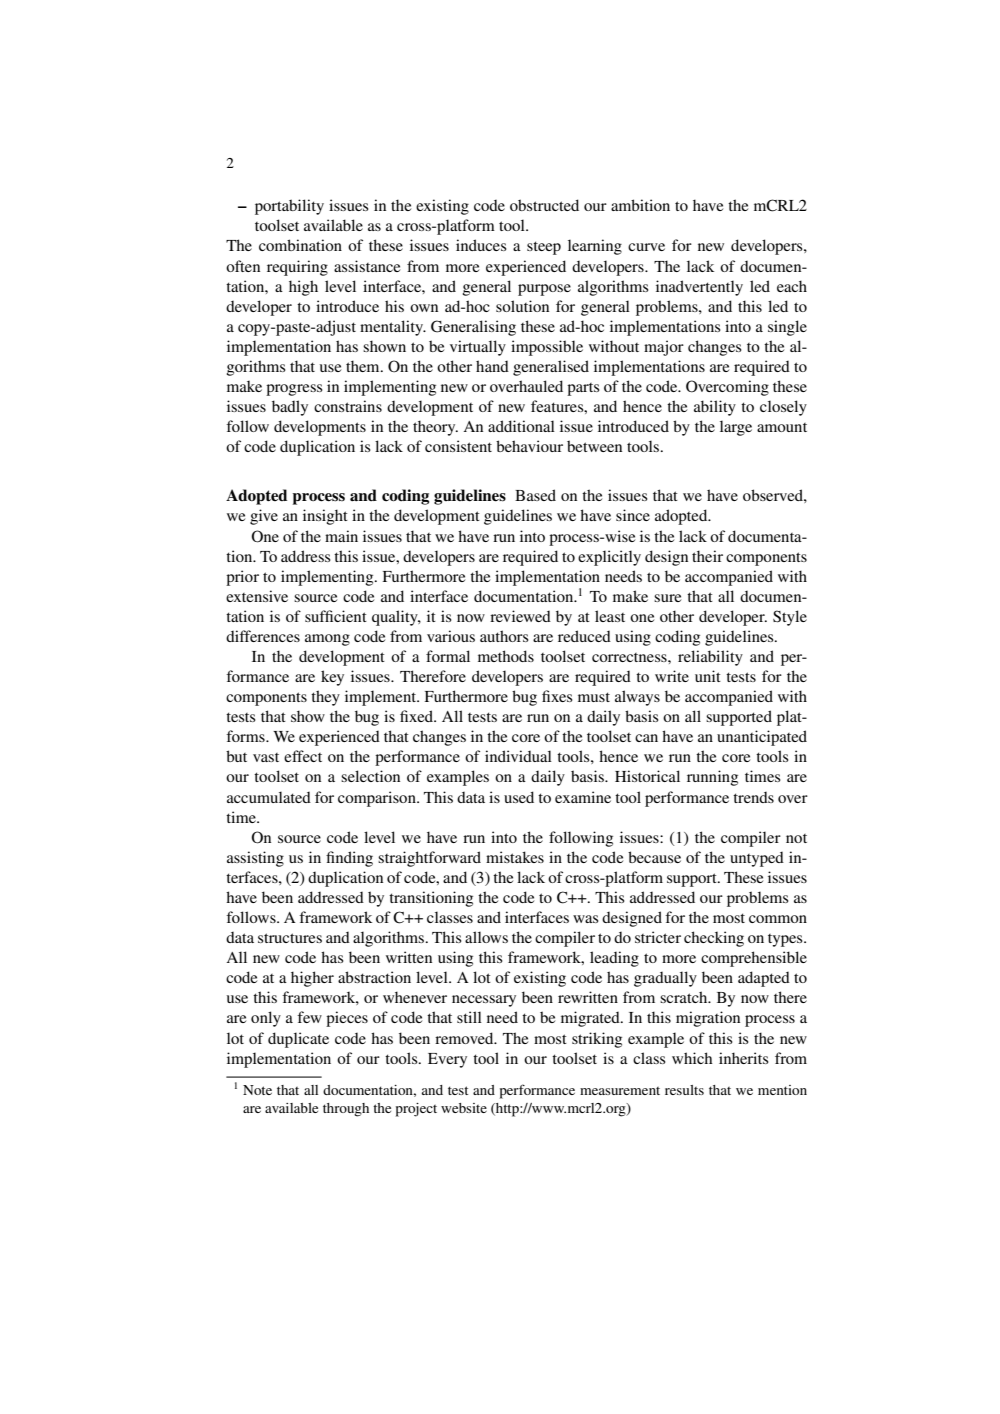 This screenshot has width=1000, height=1414. I want to click on large, so click(736, 428).
